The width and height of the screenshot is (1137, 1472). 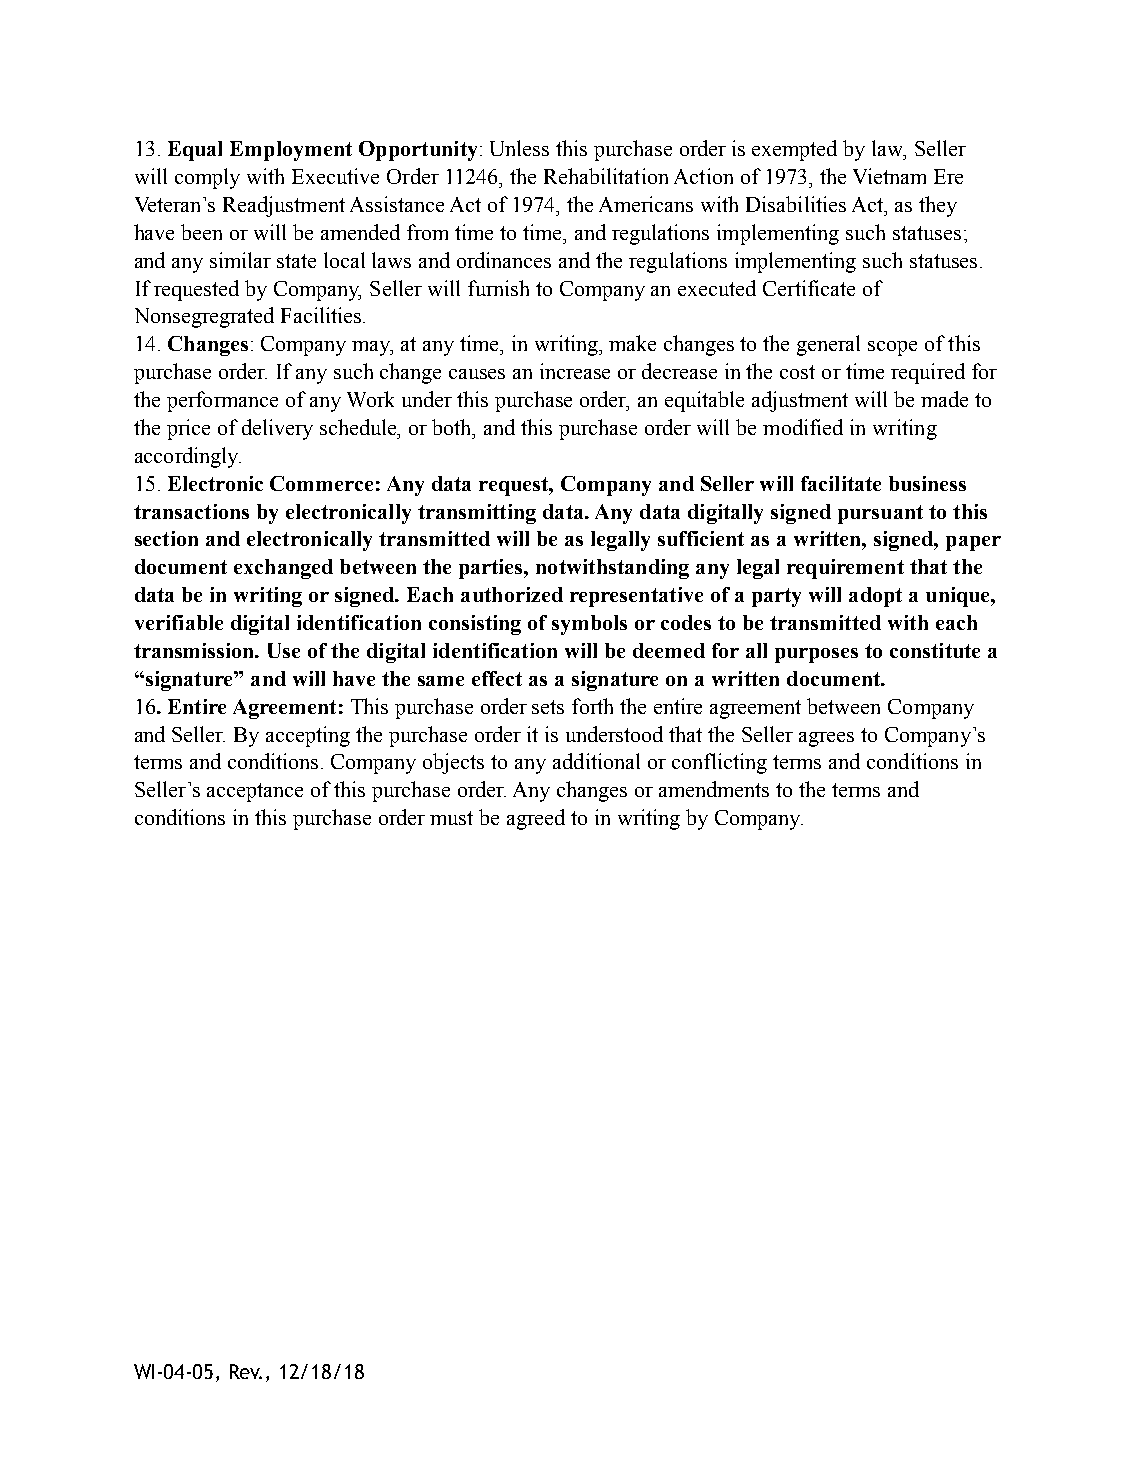 I want to click on acceptance, so click(x=255, y=792).
